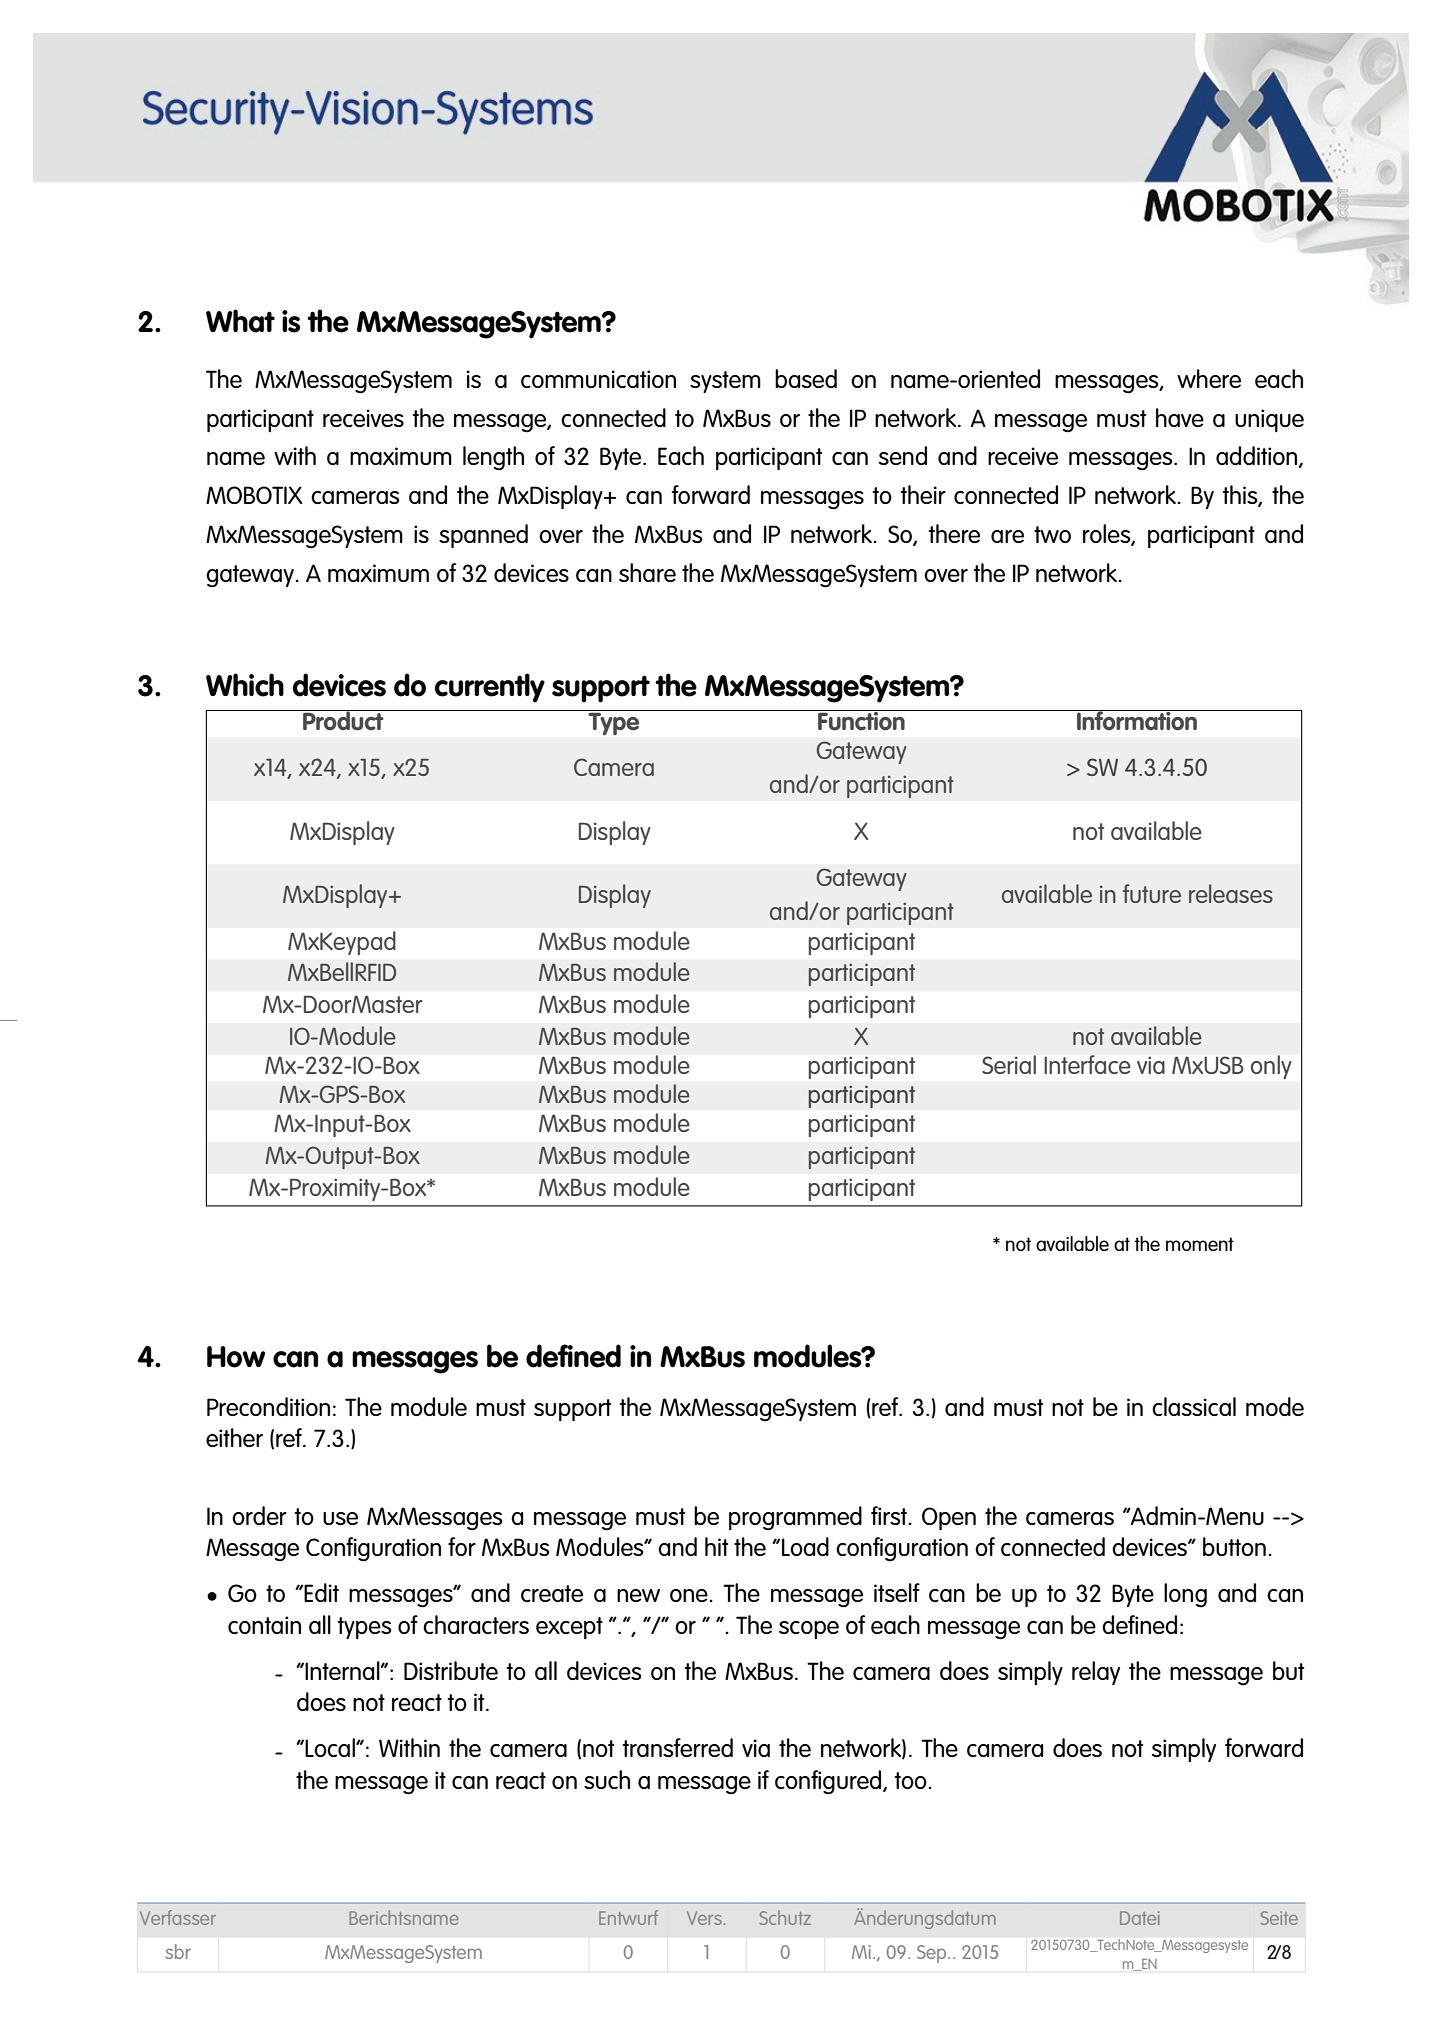 The width and height of the screenshot is (1442, 2041). What do you see at coordinates (331, 1747) in the screenshot?
I see `Local` at bounding box center [331, 1747].
